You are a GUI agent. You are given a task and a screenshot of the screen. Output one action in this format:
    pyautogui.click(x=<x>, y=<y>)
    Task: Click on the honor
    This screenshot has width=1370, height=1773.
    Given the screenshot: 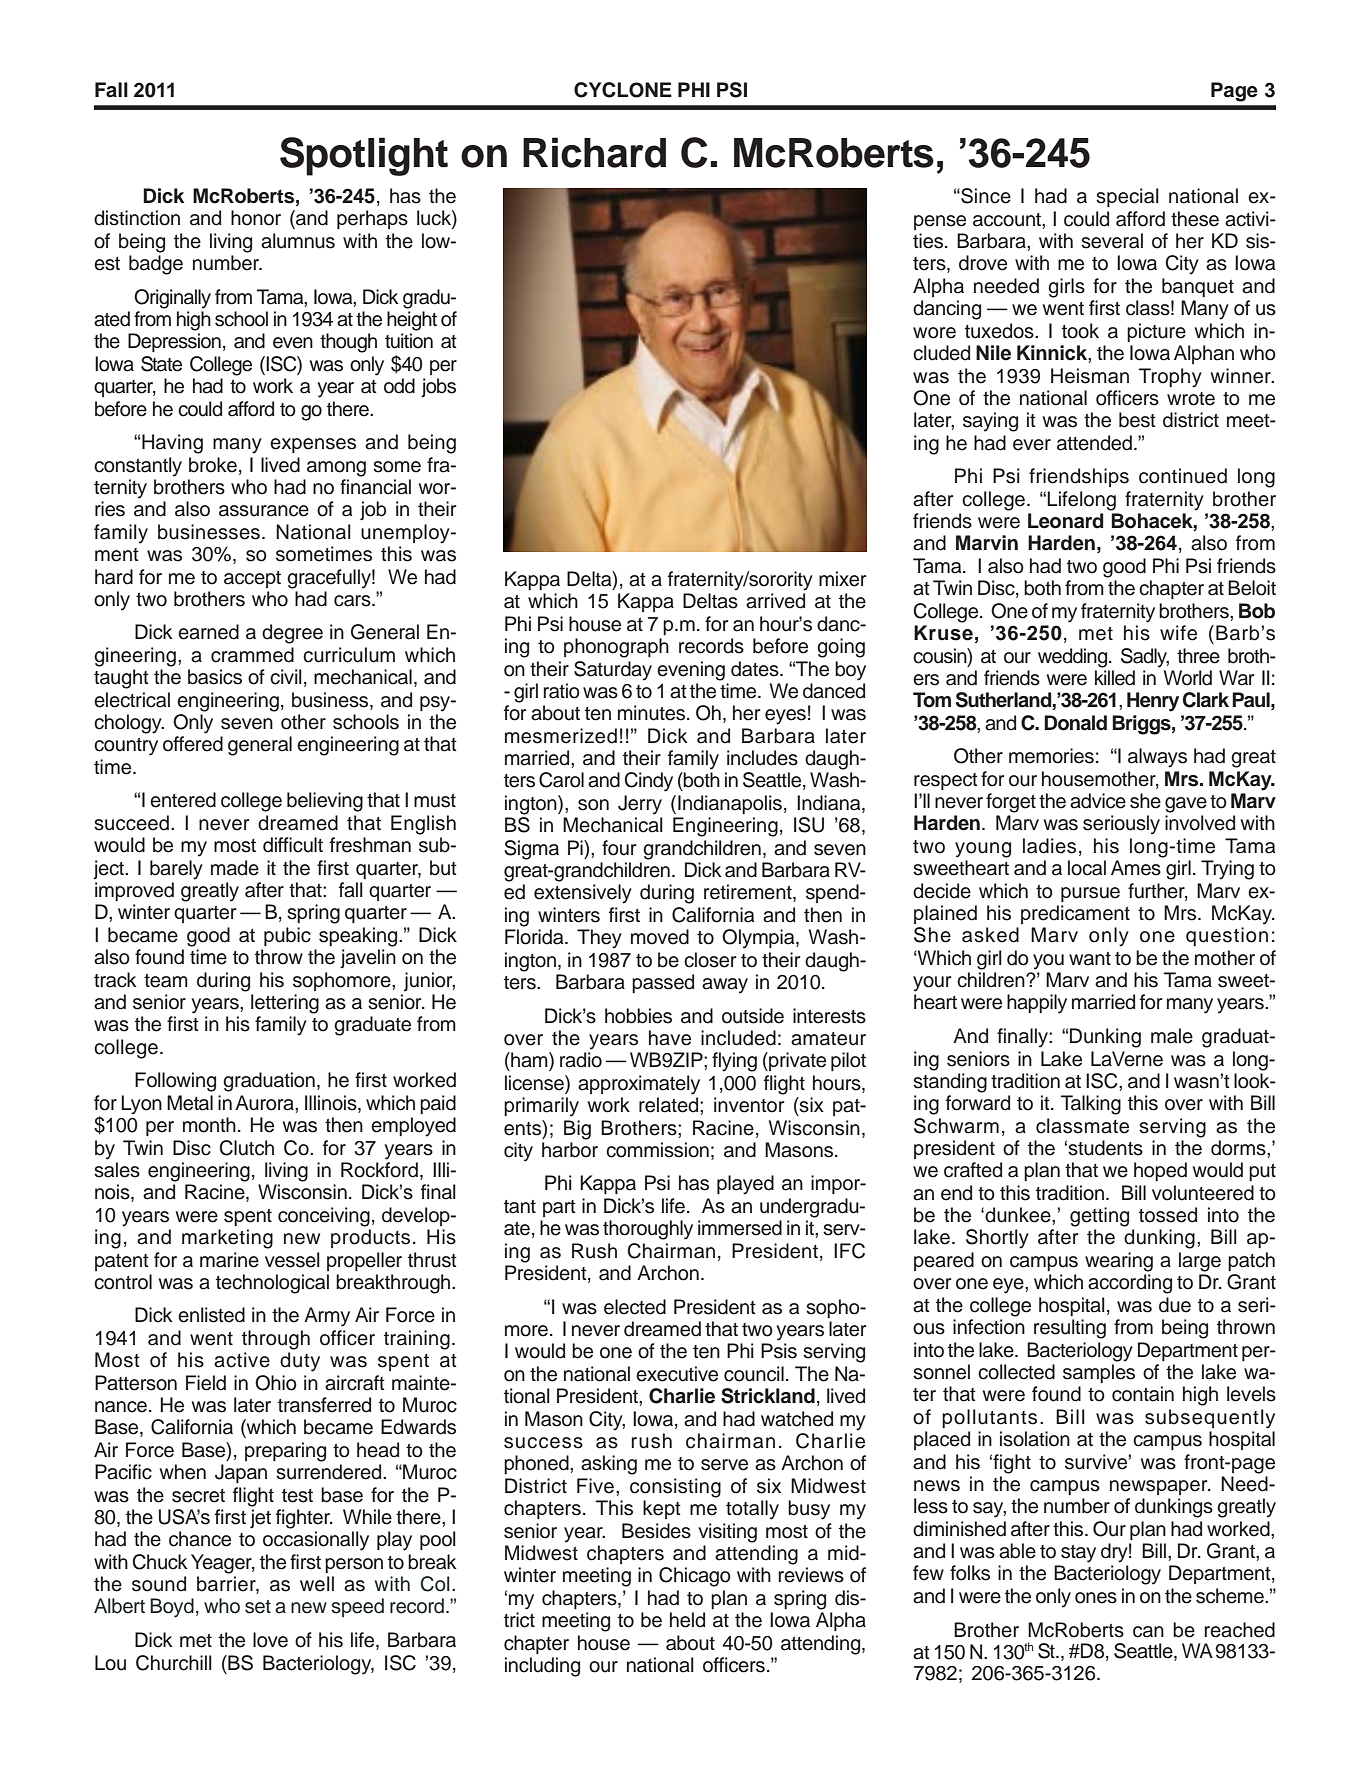 What is the action you would take?
    pyautogui.click(x=256, y=218)
